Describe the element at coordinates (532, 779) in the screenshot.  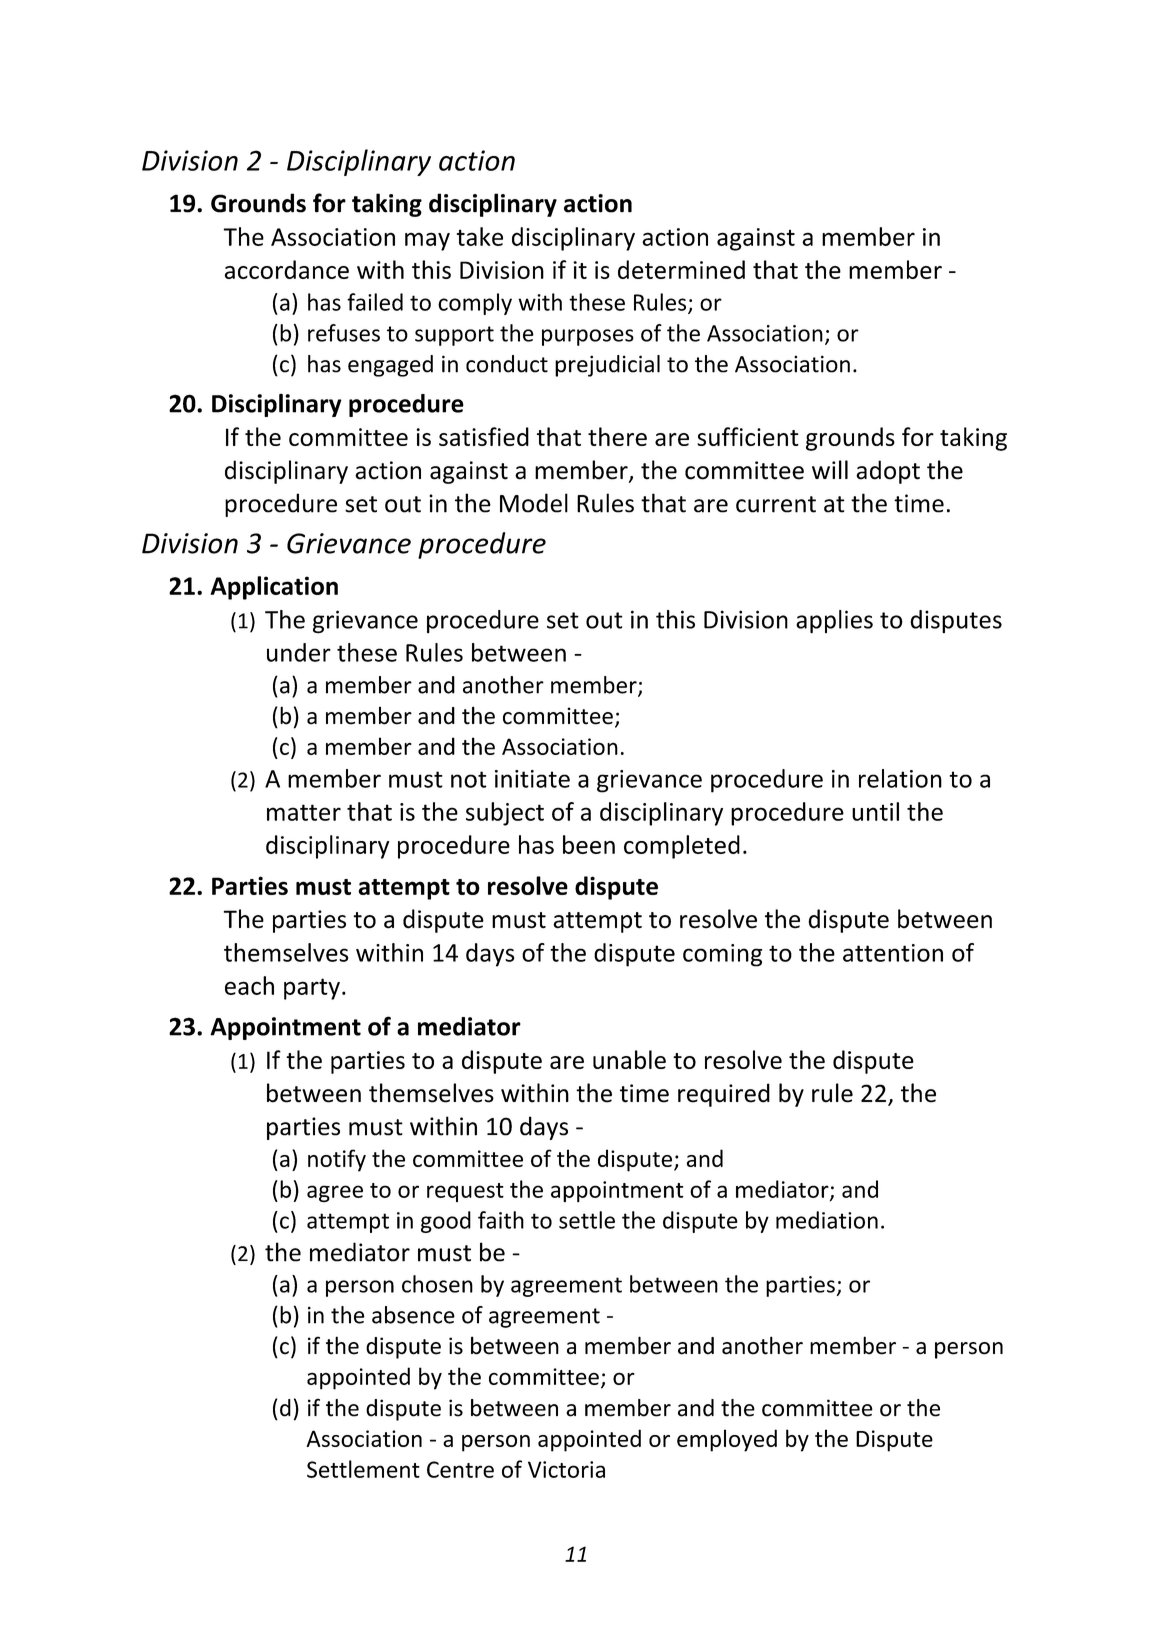
I see `initiate` at that location.
